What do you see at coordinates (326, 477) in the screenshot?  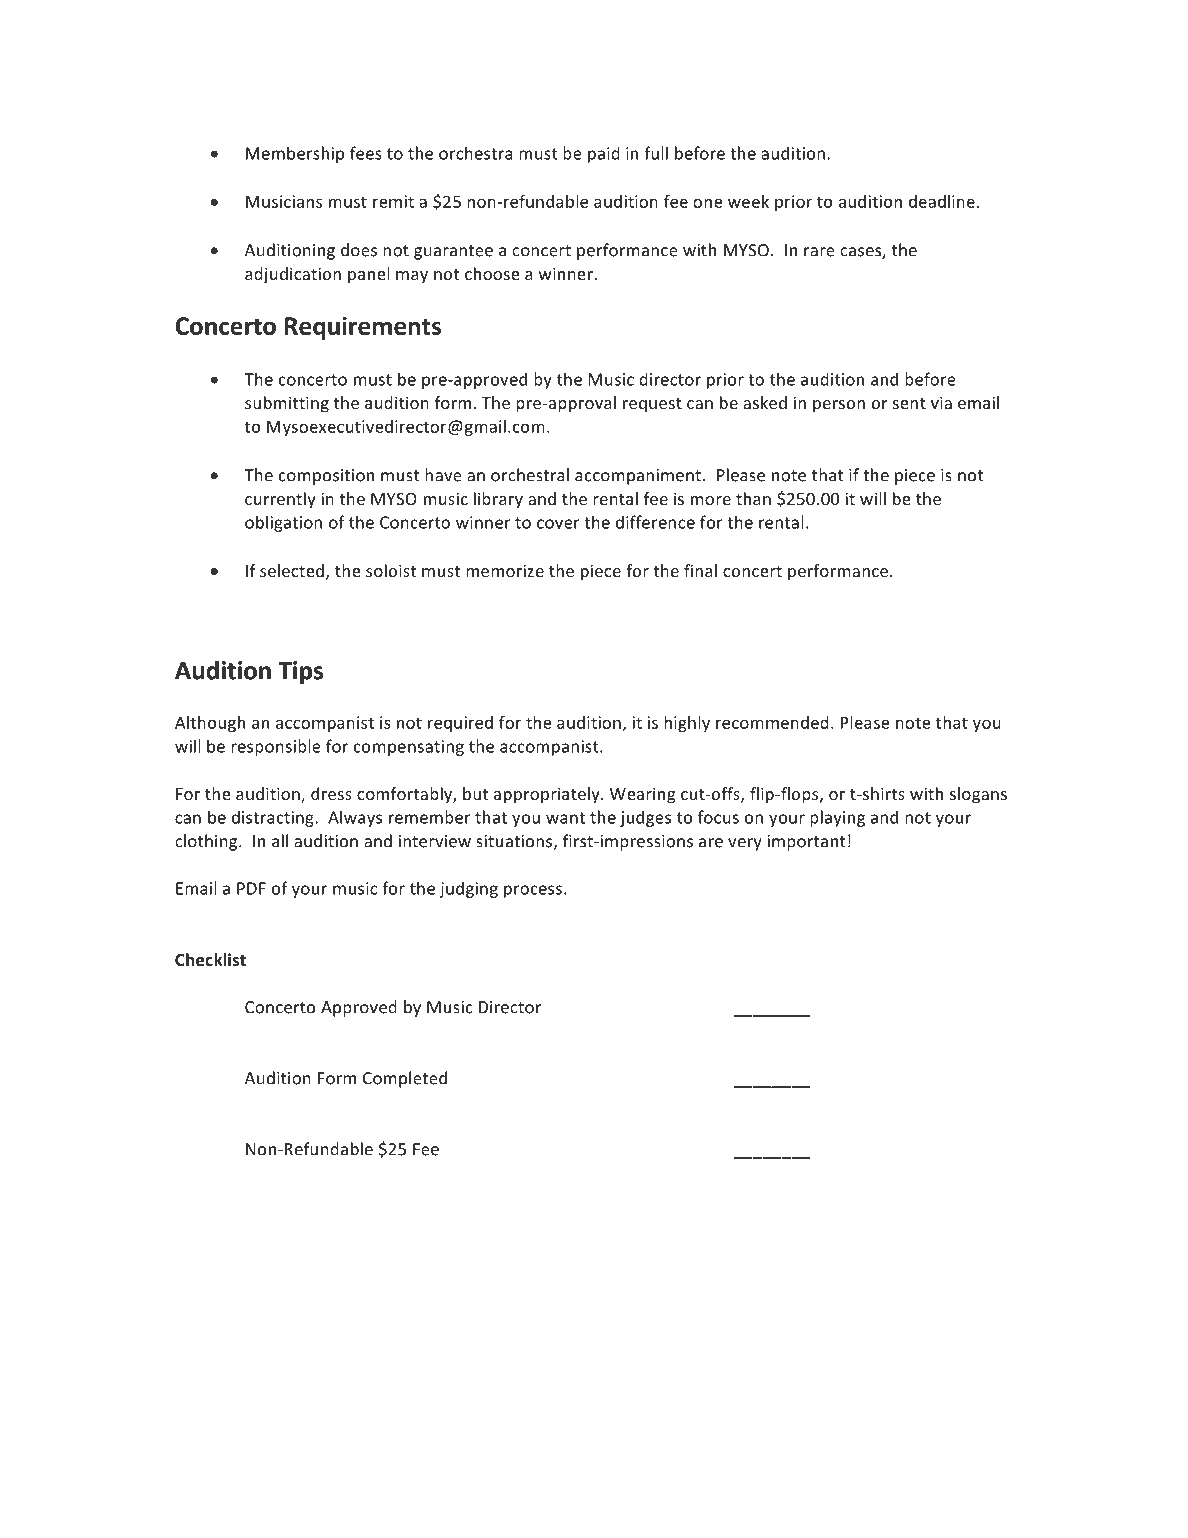 I see `composition` at bounding box center [326, 477].
